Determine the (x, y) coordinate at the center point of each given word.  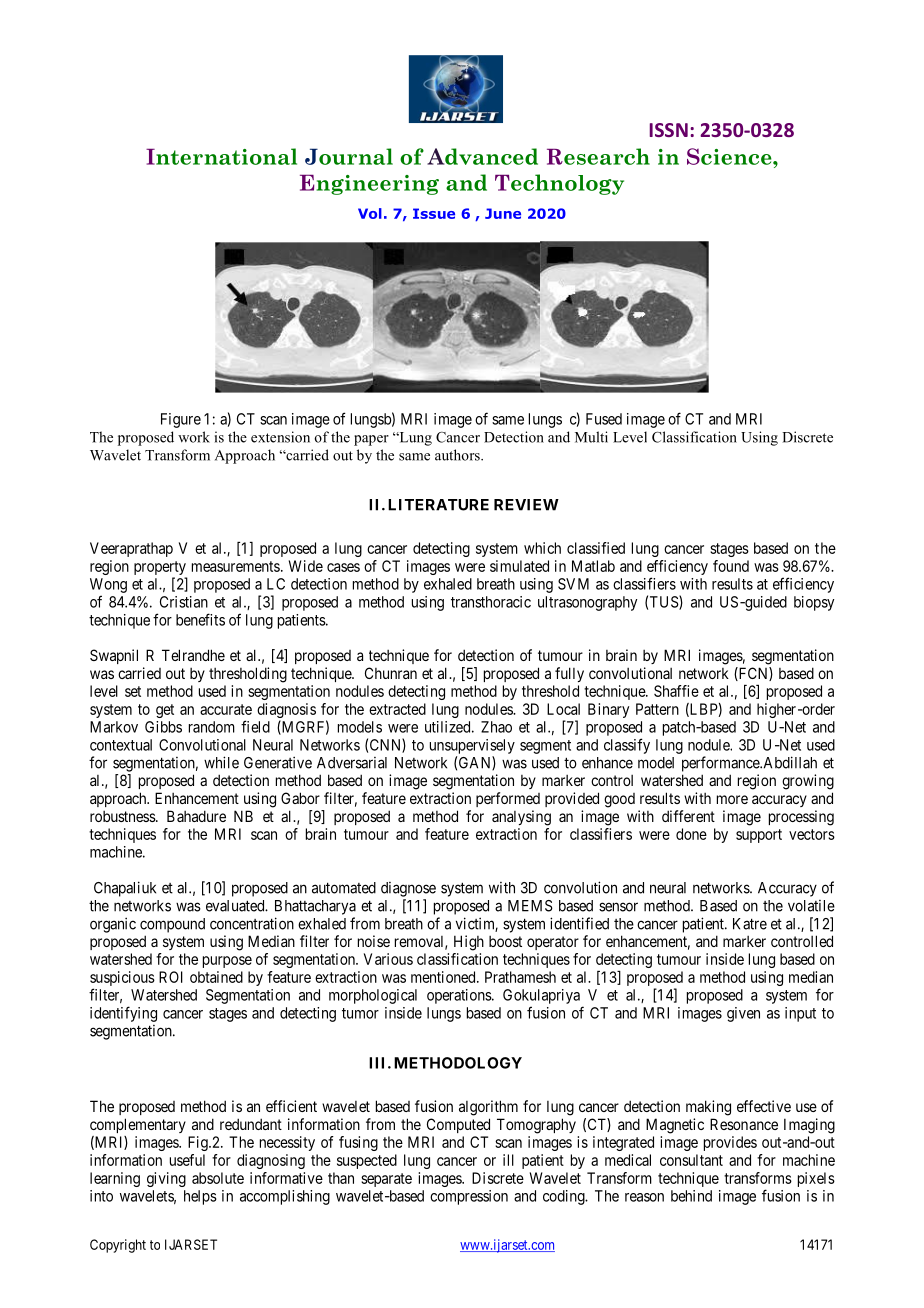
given (743, 1014)
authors (458, 455)
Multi (591, 437)
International (221, 156)
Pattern (657, 709)
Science (730, 156)
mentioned (444, 977)
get (165, 711)
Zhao (496, 727)
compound (172, 925)
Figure (181, 420)
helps (200, 1197)
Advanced (482, 156)
